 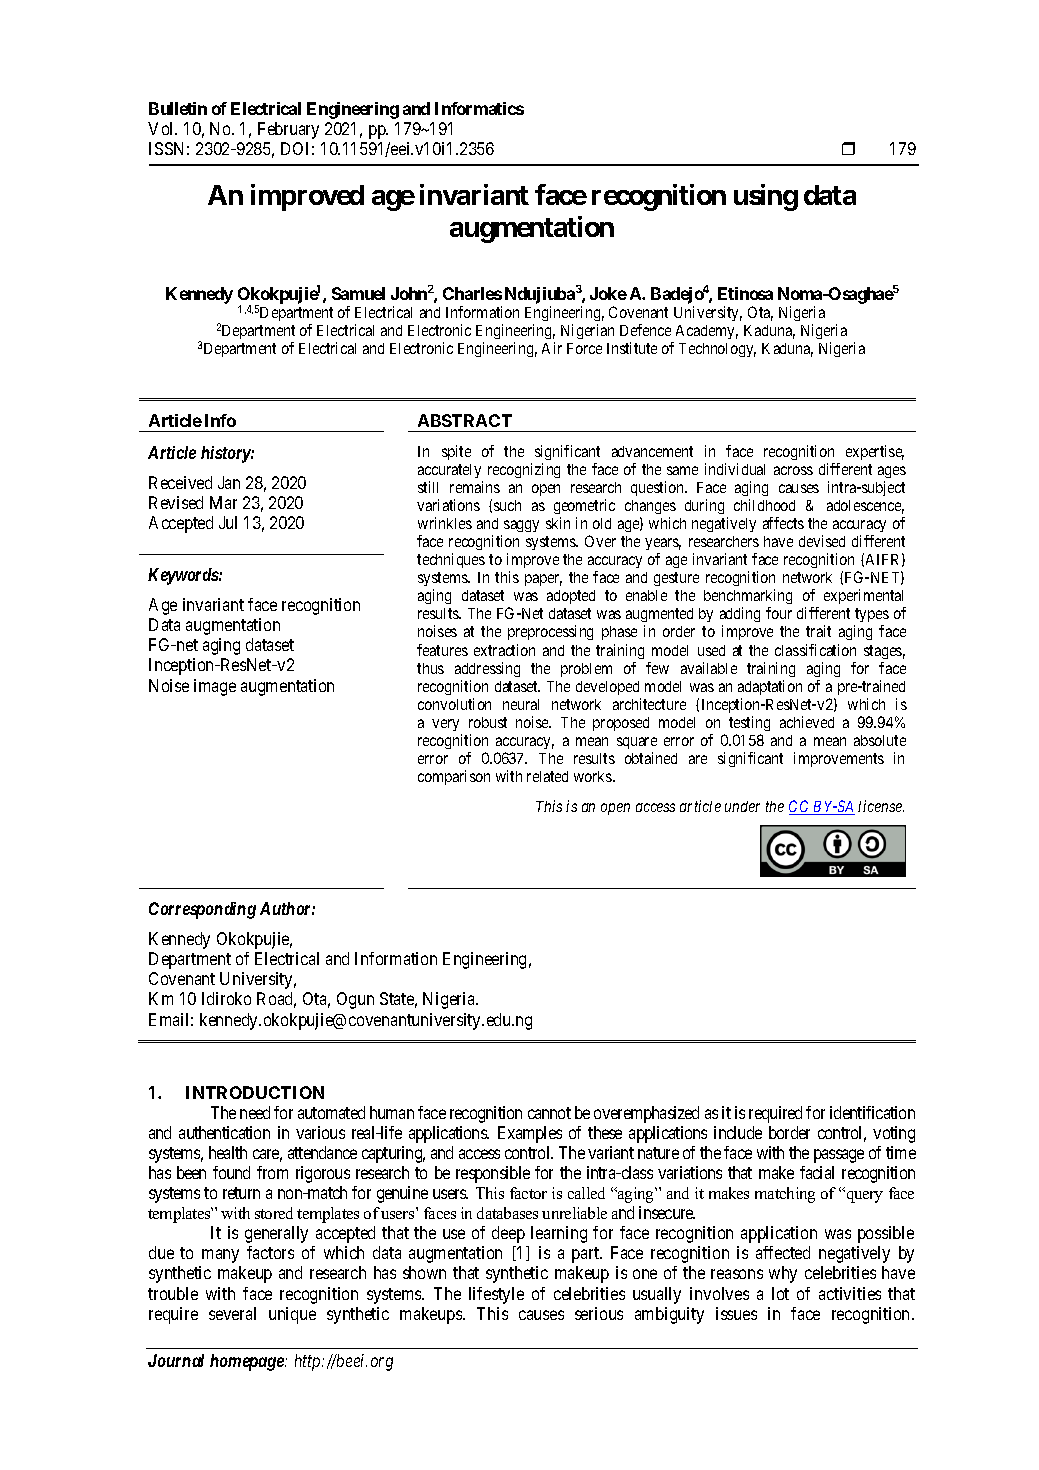 What do you see at coordinates (549, 1113) in the screenshot?
I see `cannot` at bounding box center [549, 1113].
